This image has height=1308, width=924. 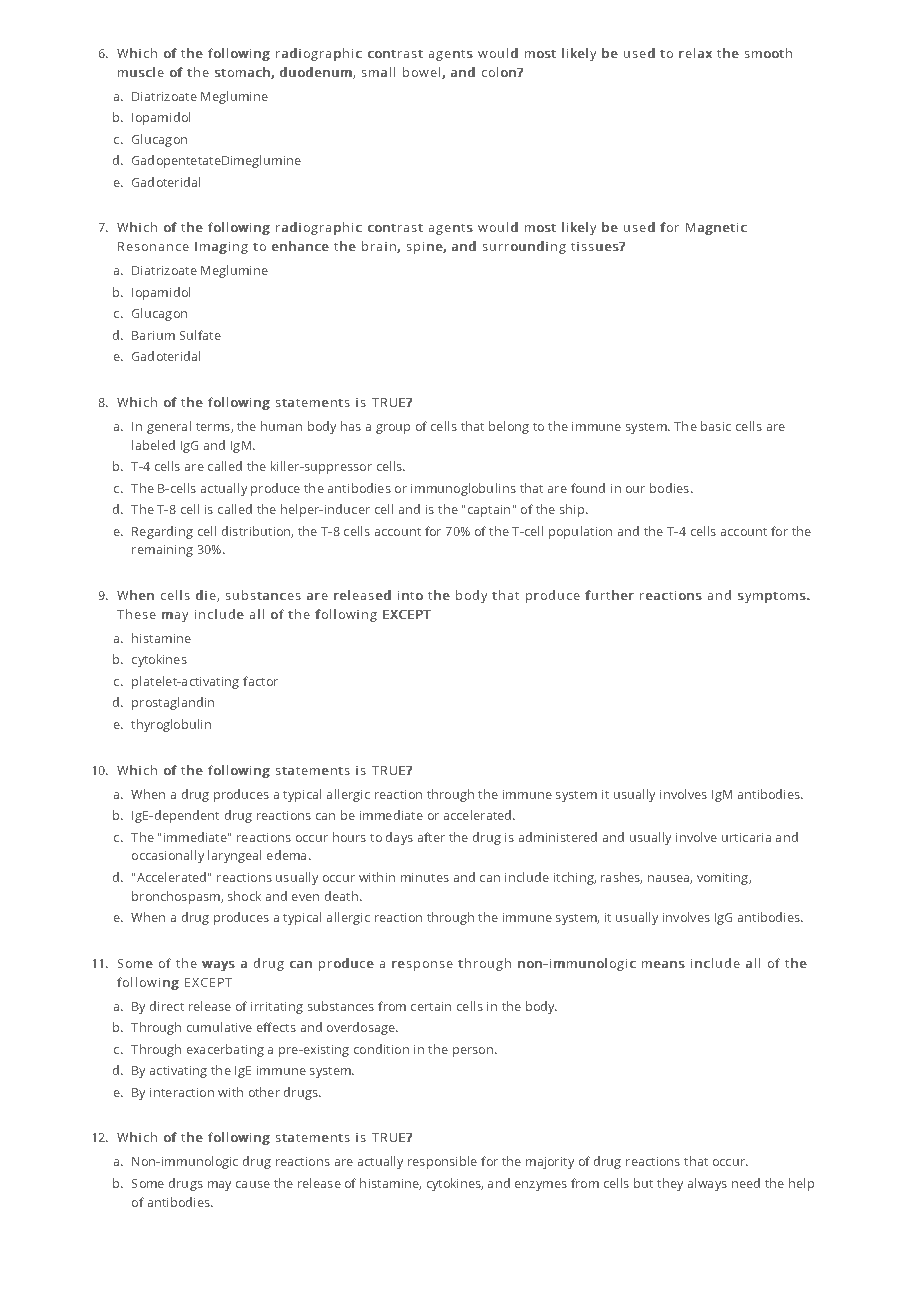 I want to click on into, so click(x=410, y=595).
